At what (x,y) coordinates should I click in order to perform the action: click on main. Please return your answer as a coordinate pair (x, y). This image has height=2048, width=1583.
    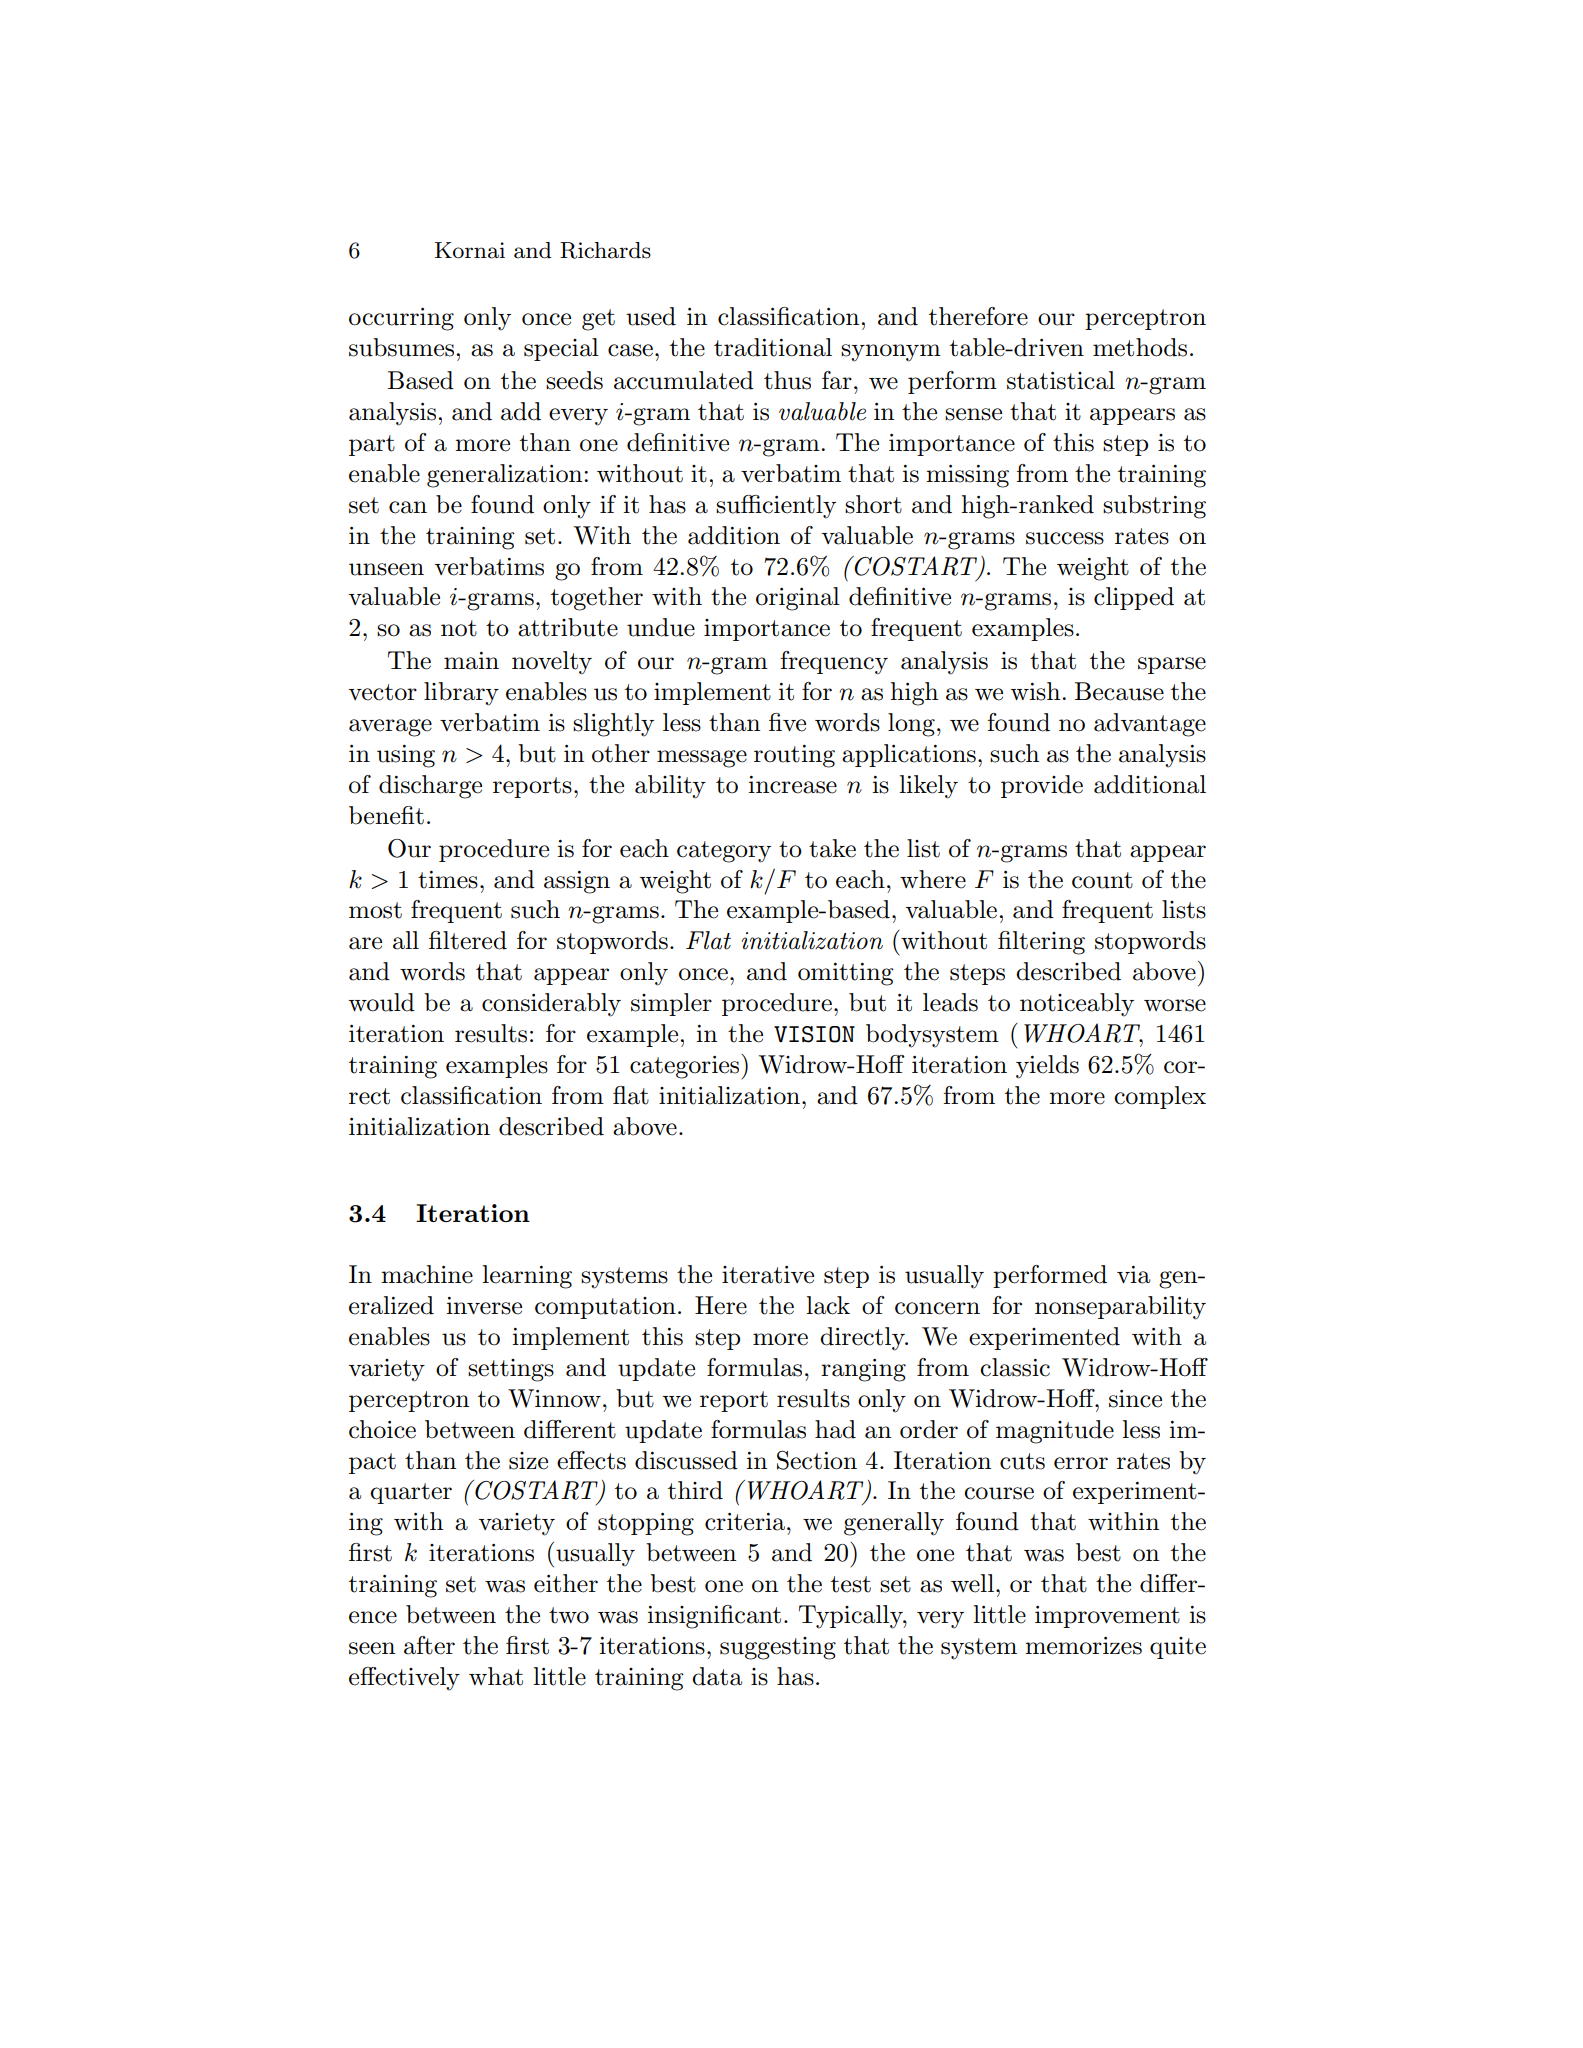
    Looking at the image, I should click on (471, 661).
